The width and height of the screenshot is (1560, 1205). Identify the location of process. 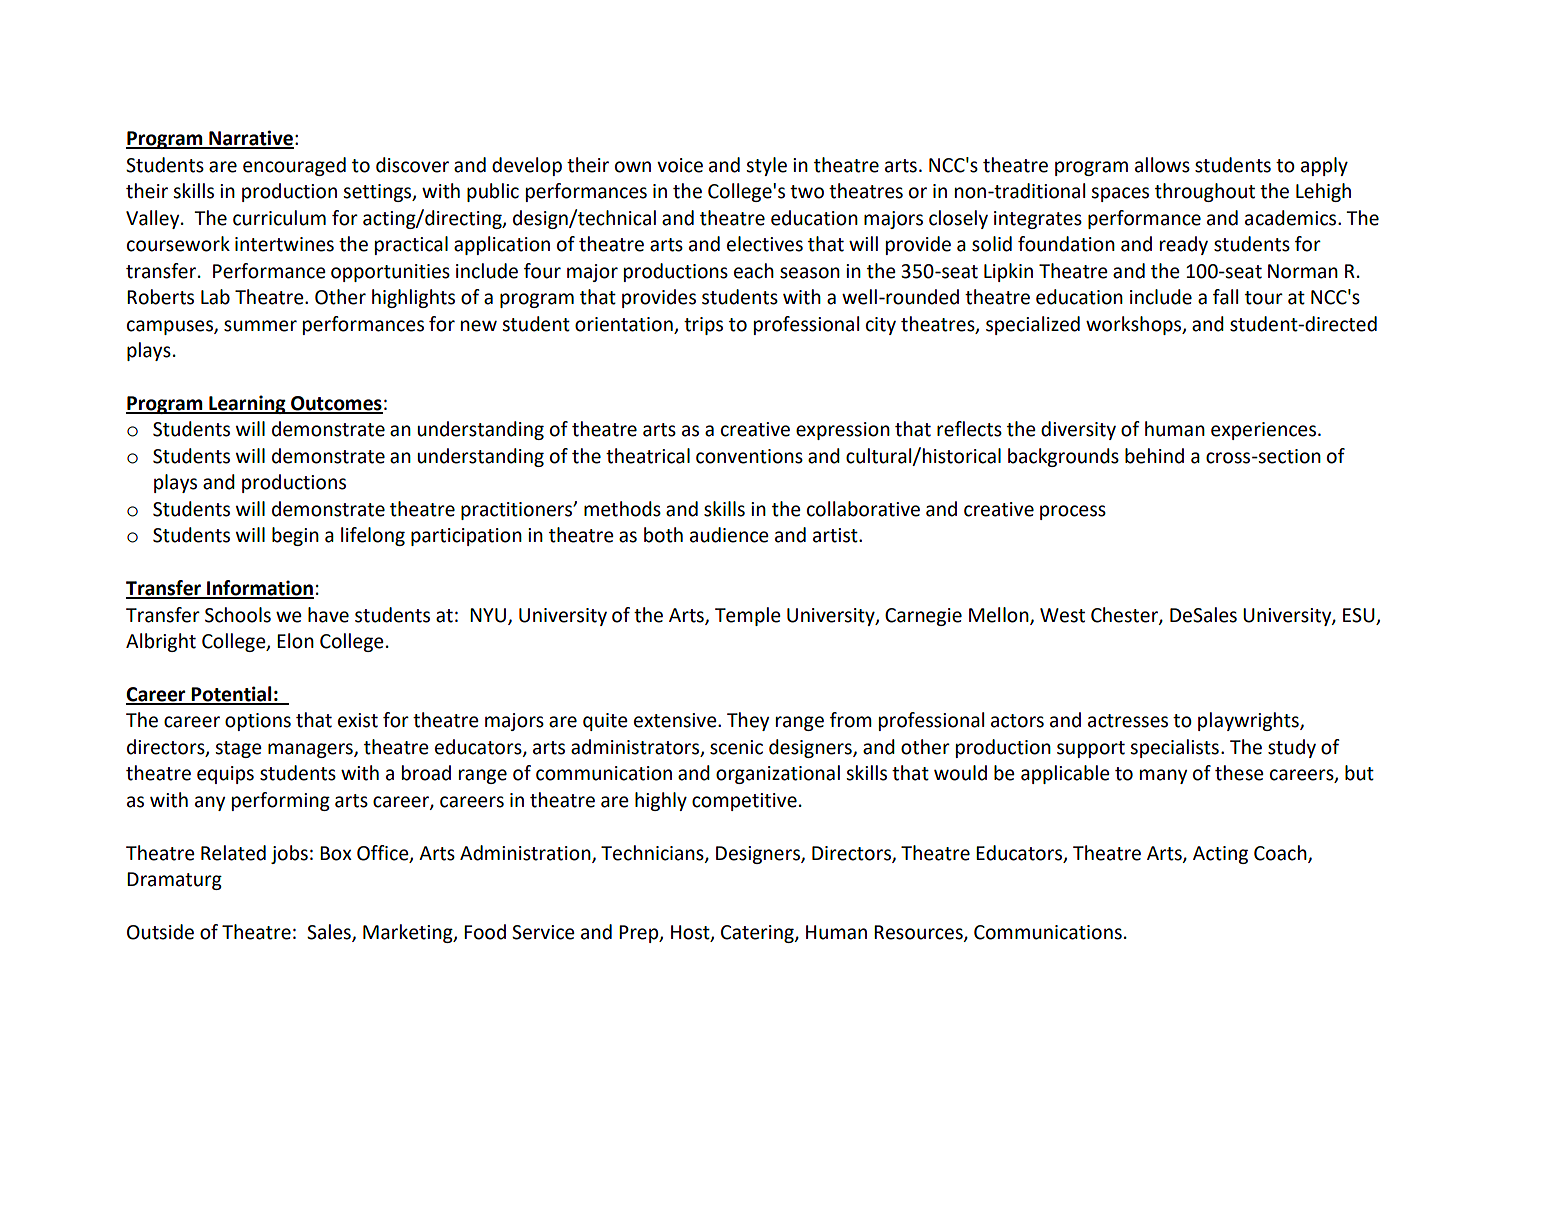
(1073, 512).
